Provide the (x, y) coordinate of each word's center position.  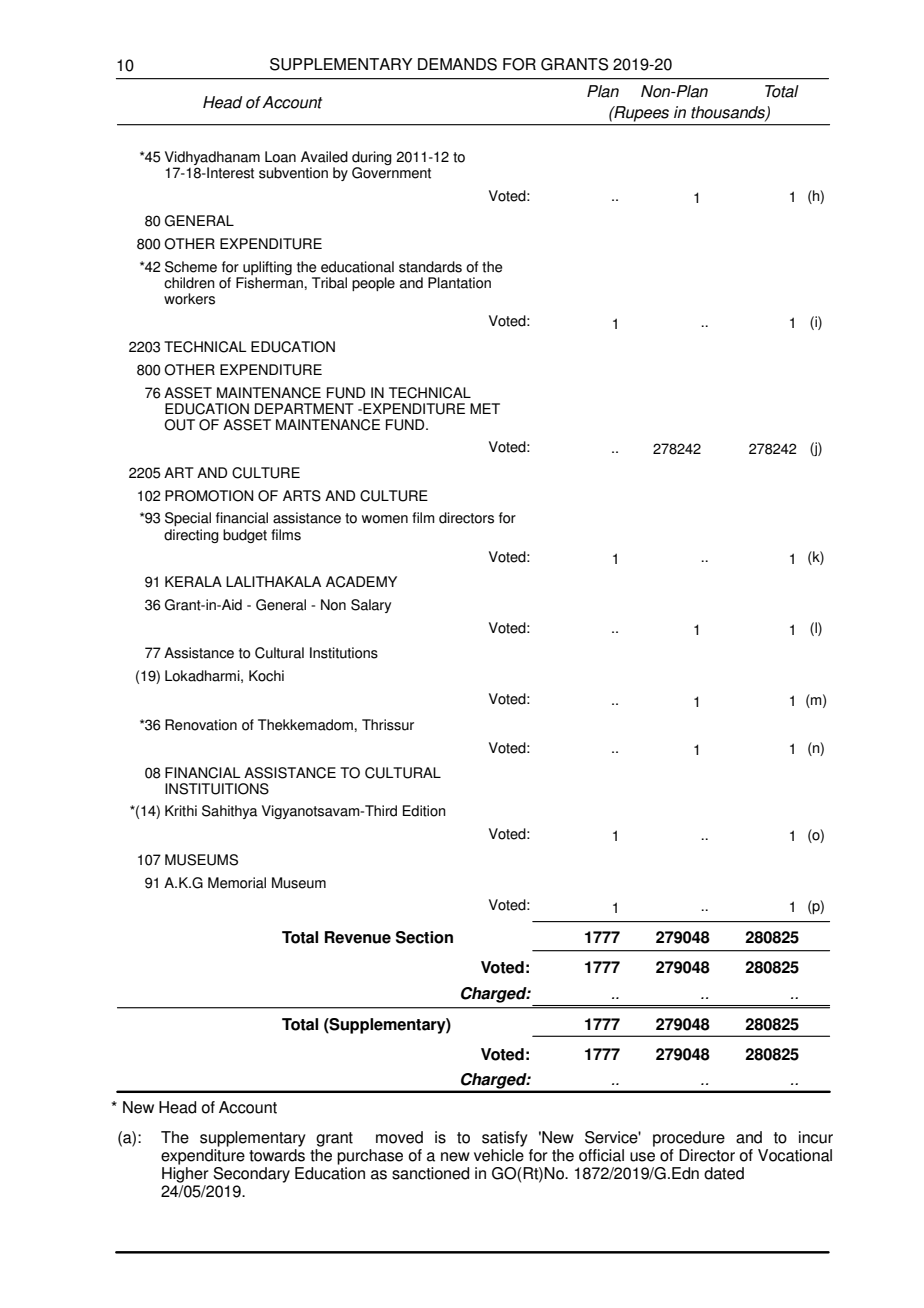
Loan (280, 157)
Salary (371, 606)
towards (277, 1155)
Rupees (640, 114)
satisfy (505, 1139)
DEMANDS (457, 64)
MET (485, 408)
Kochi (266, 676)
